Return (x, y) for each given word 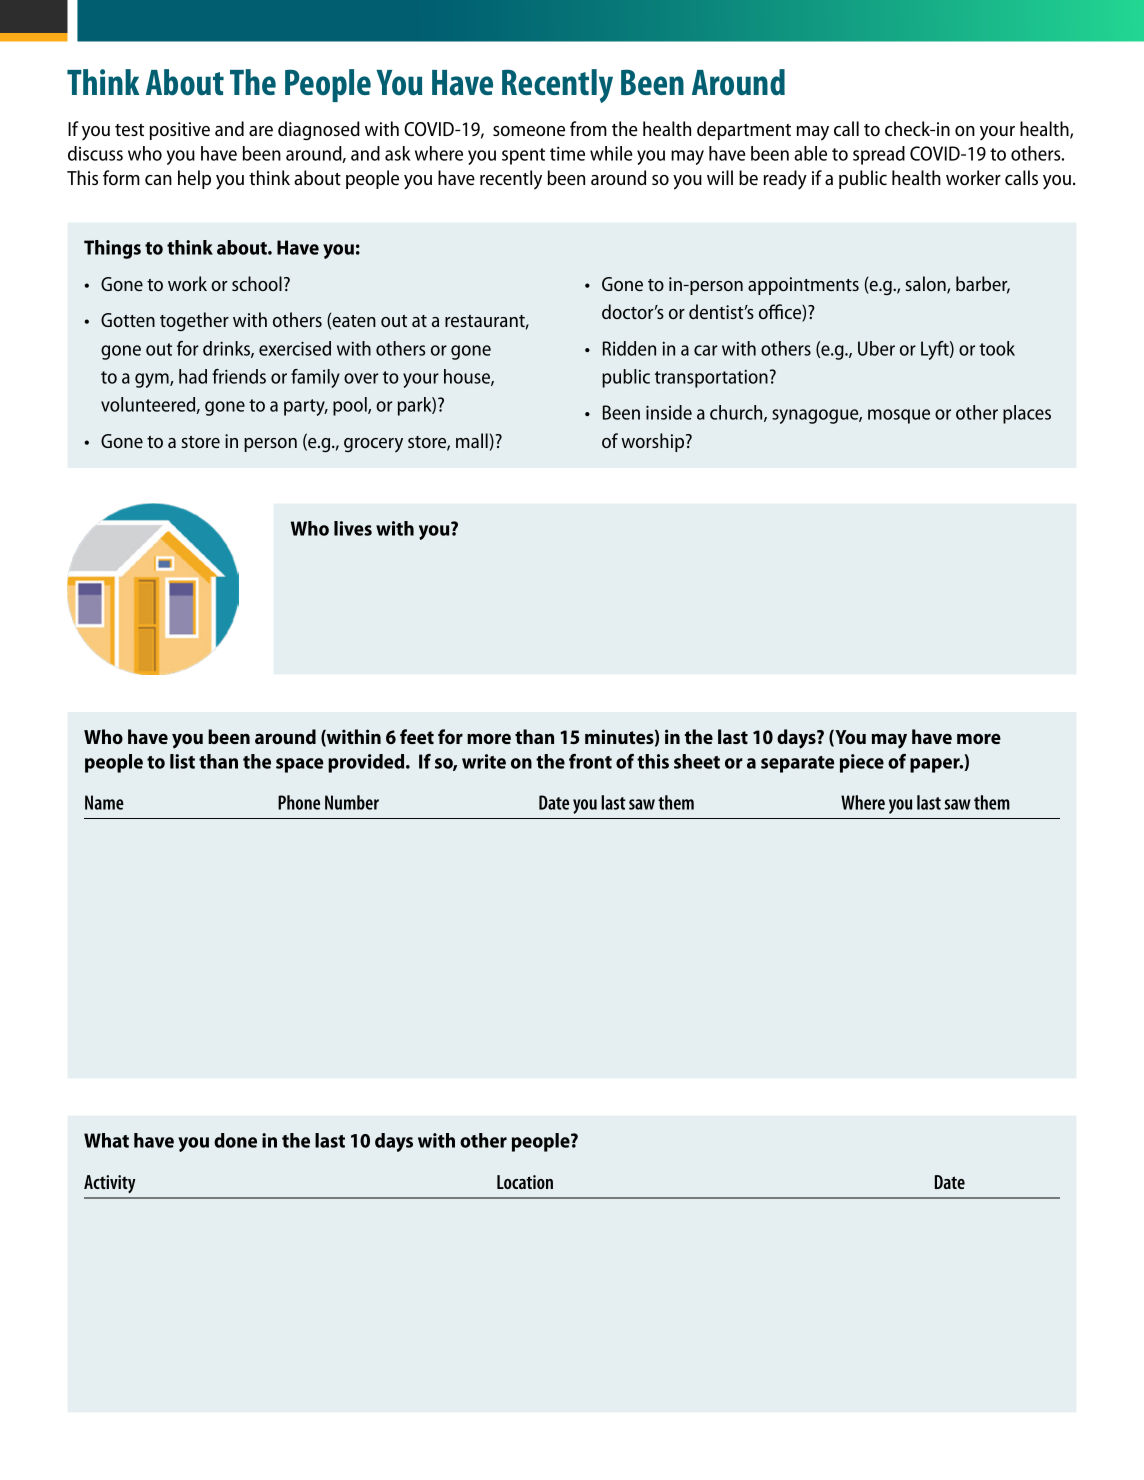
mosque (899, 416)
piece (862, 763)
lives (353, 528)
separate (797, 764)
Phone (299, 802)
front (590, 761)
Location (525, 1182)
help (194, 179)
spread (879, 155)
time (567, 153)
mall (472, 440)
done (235, 1140)
